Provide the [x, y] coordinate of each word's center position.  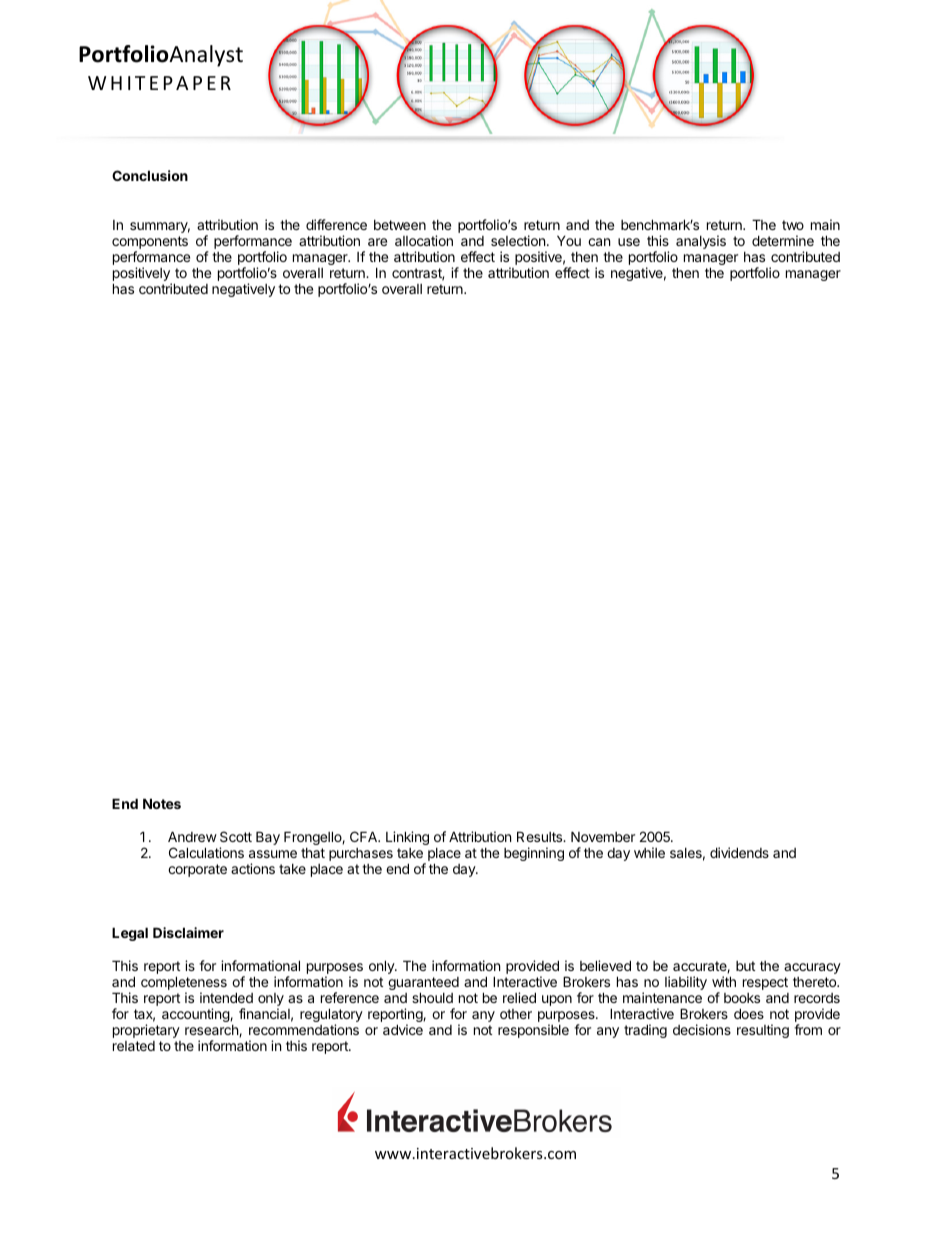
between [400, 225]
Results [540, 836]
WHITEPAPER [159, 83]
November [603, 836]
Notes [162, 803]
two [793, 225]
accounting [196, 1015]
